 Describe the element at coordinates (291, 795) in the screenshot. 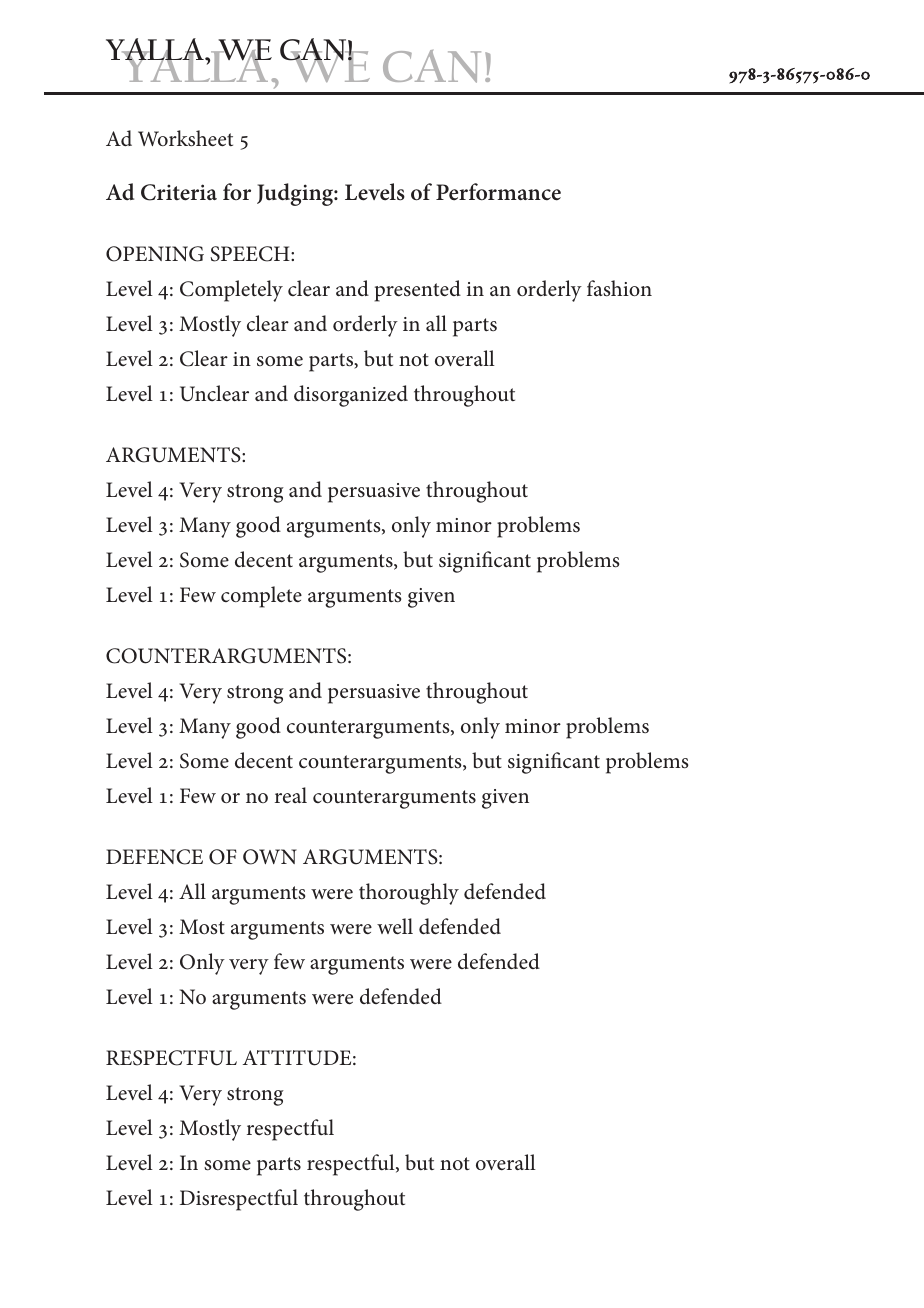

I see `real` at that location.
